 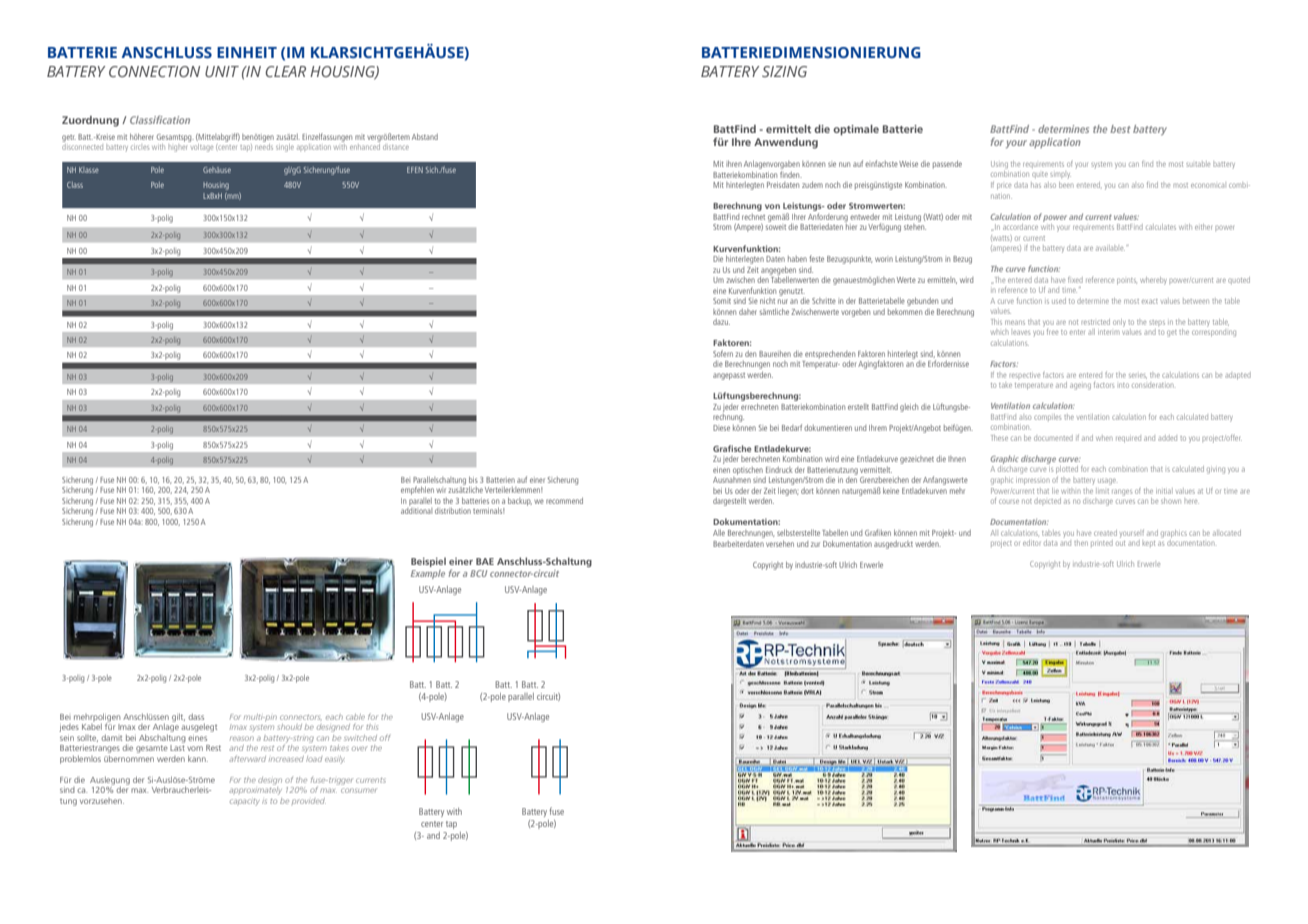 I want to click on zur, so click(x=815, y=544).
